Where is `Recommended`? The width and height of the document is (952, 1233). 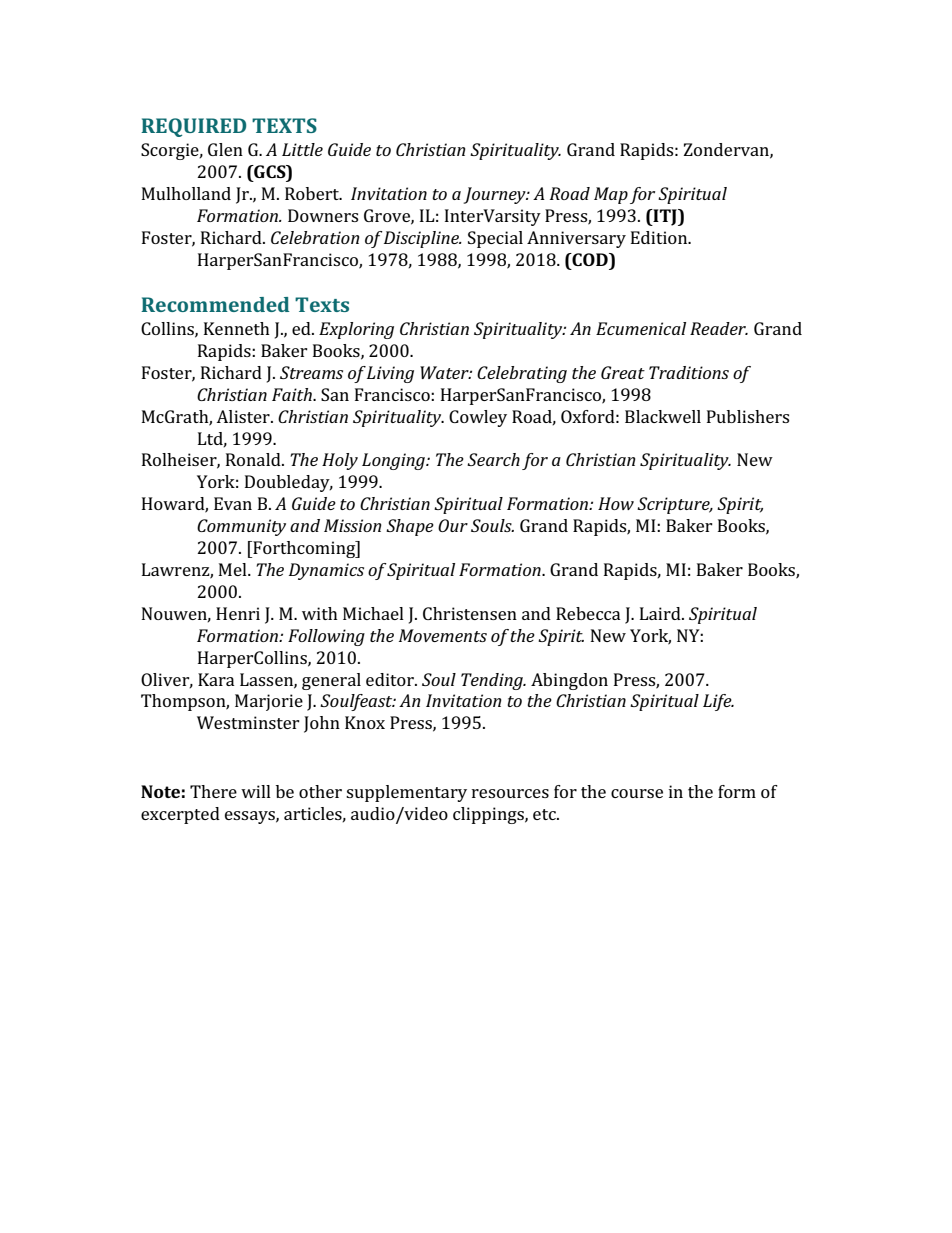
Recommended is located at coordinates (215, 304).
